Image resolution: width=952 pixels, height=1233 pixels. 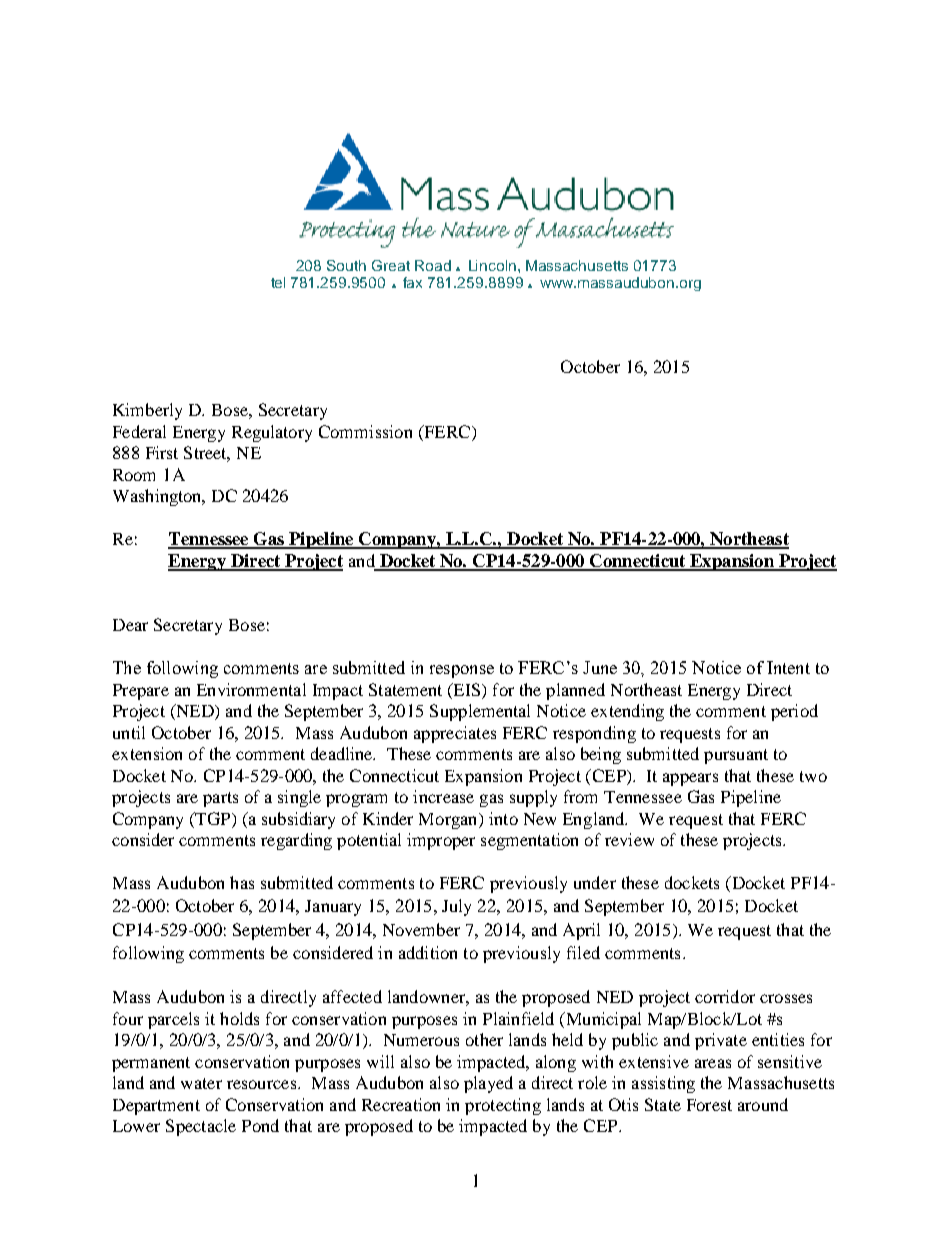 I want to click on tel, so click(x=278, y=282).
